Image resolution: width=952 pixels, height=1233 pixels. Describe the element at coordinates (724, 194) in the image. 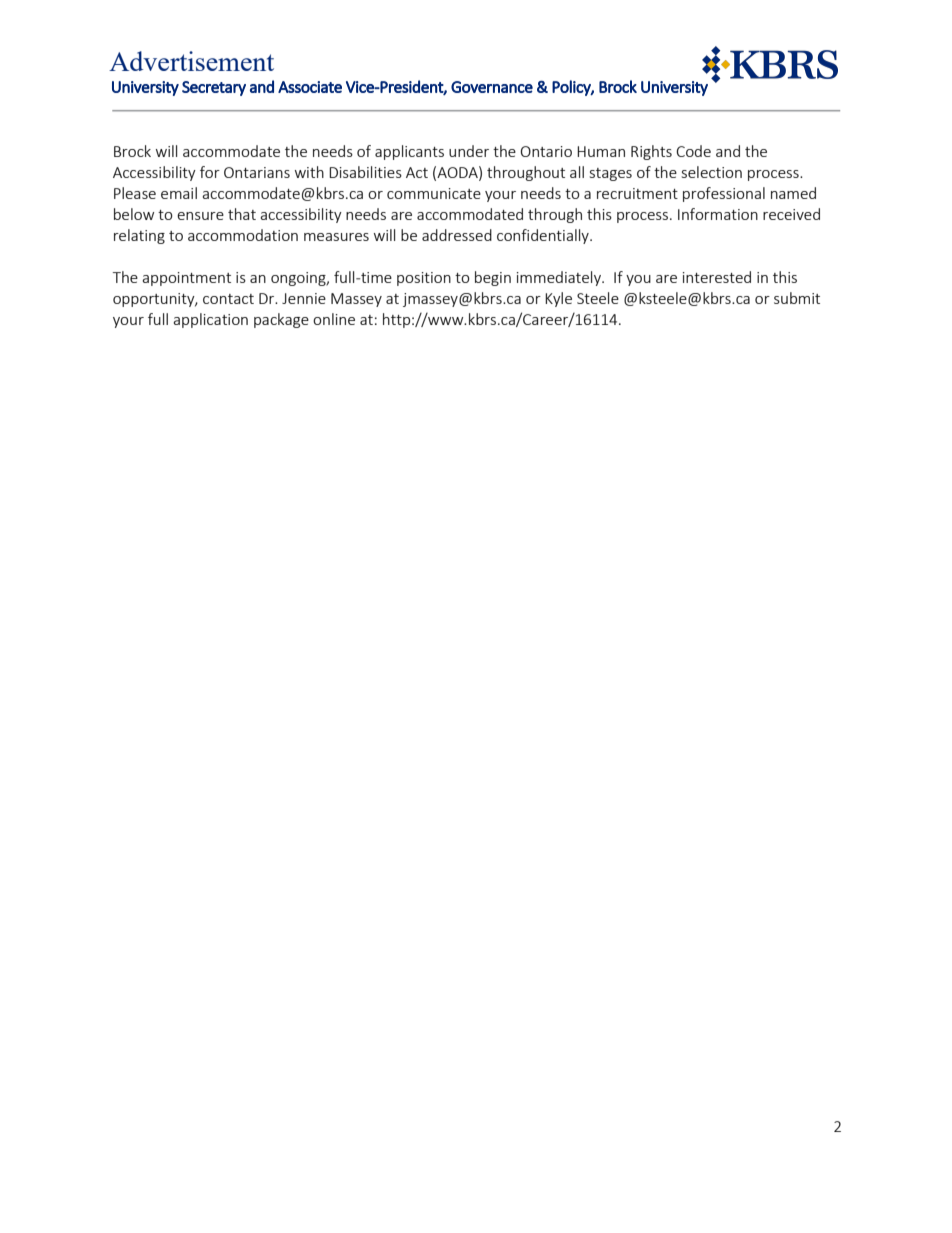

I see `professional` at that location.
